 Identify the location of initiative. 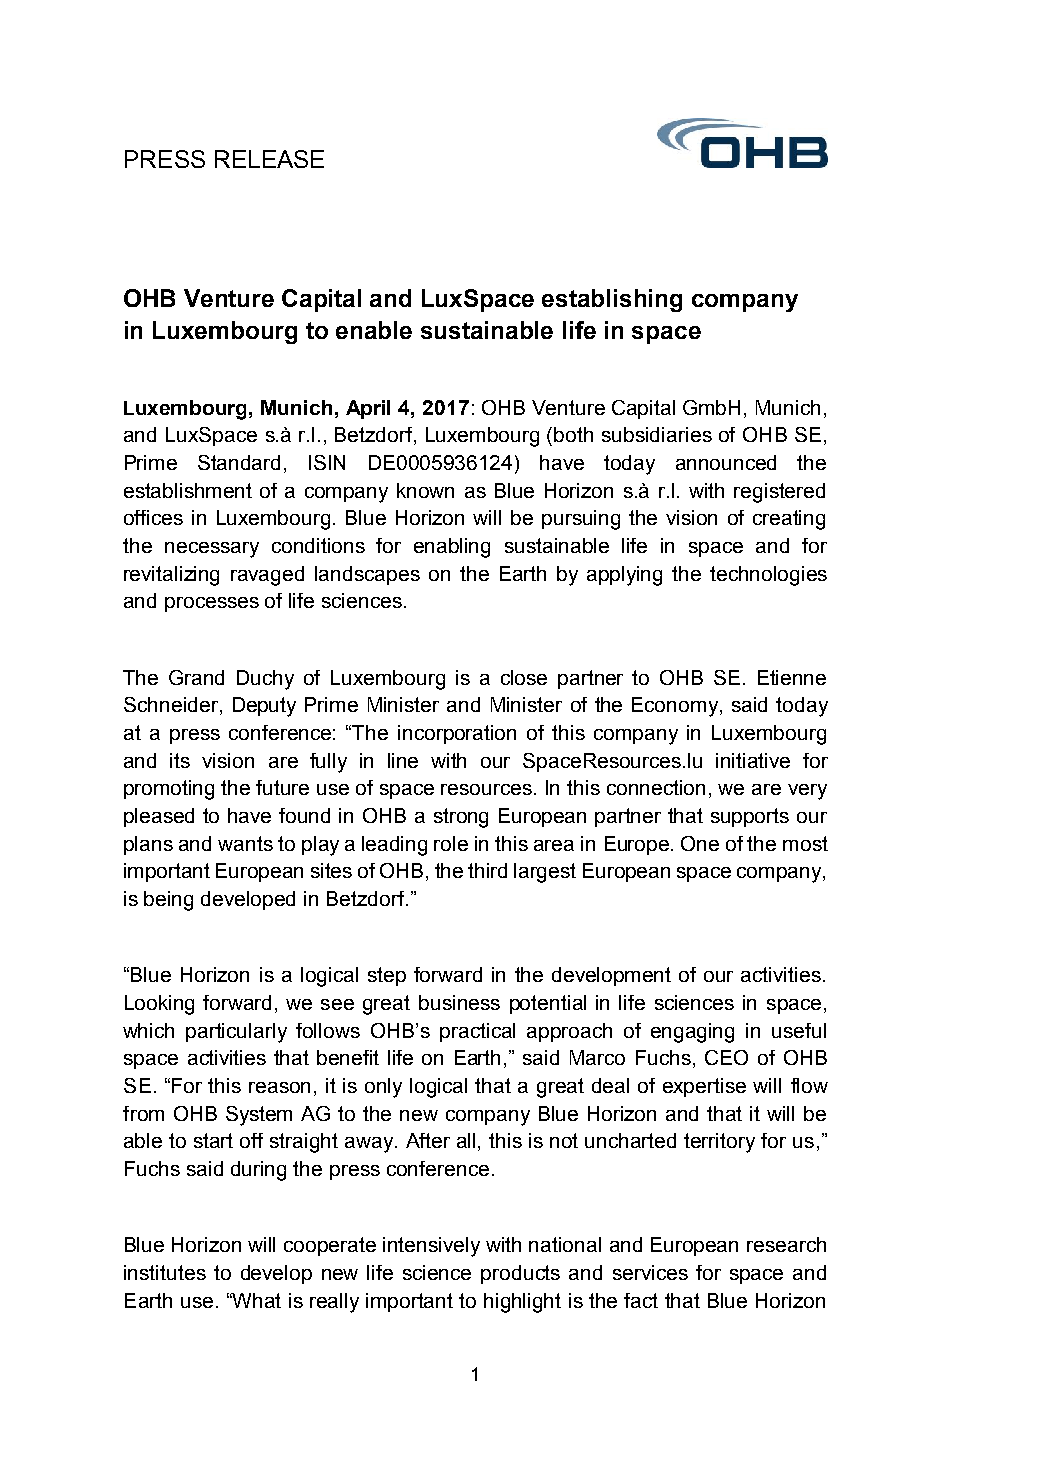
(753, 760).
